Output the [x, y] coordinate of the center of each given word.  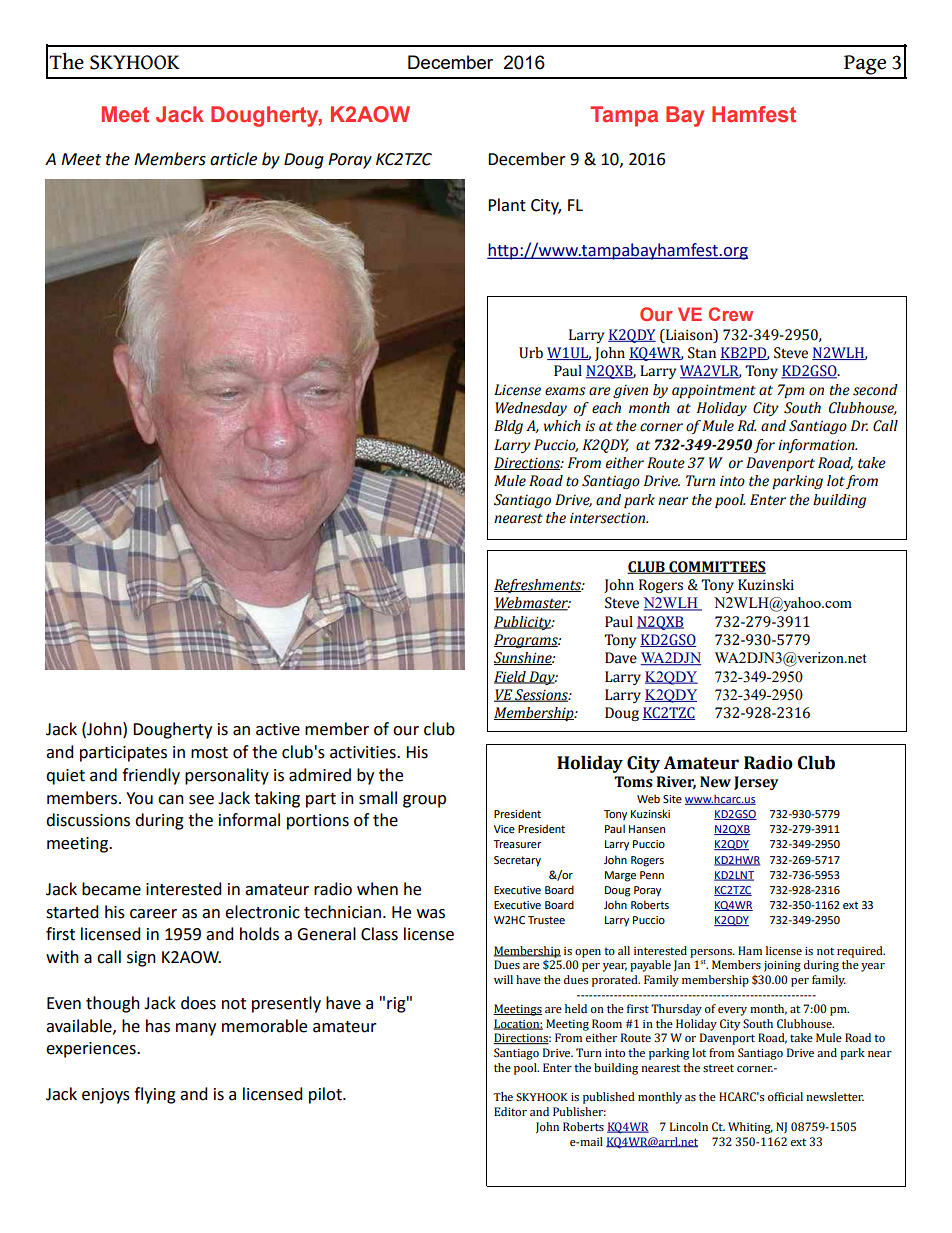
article [233, 159]
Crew [731, 314]
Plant [507, 205]
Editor [510, 1111]
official [785, 1096]
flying [155, 1095]
